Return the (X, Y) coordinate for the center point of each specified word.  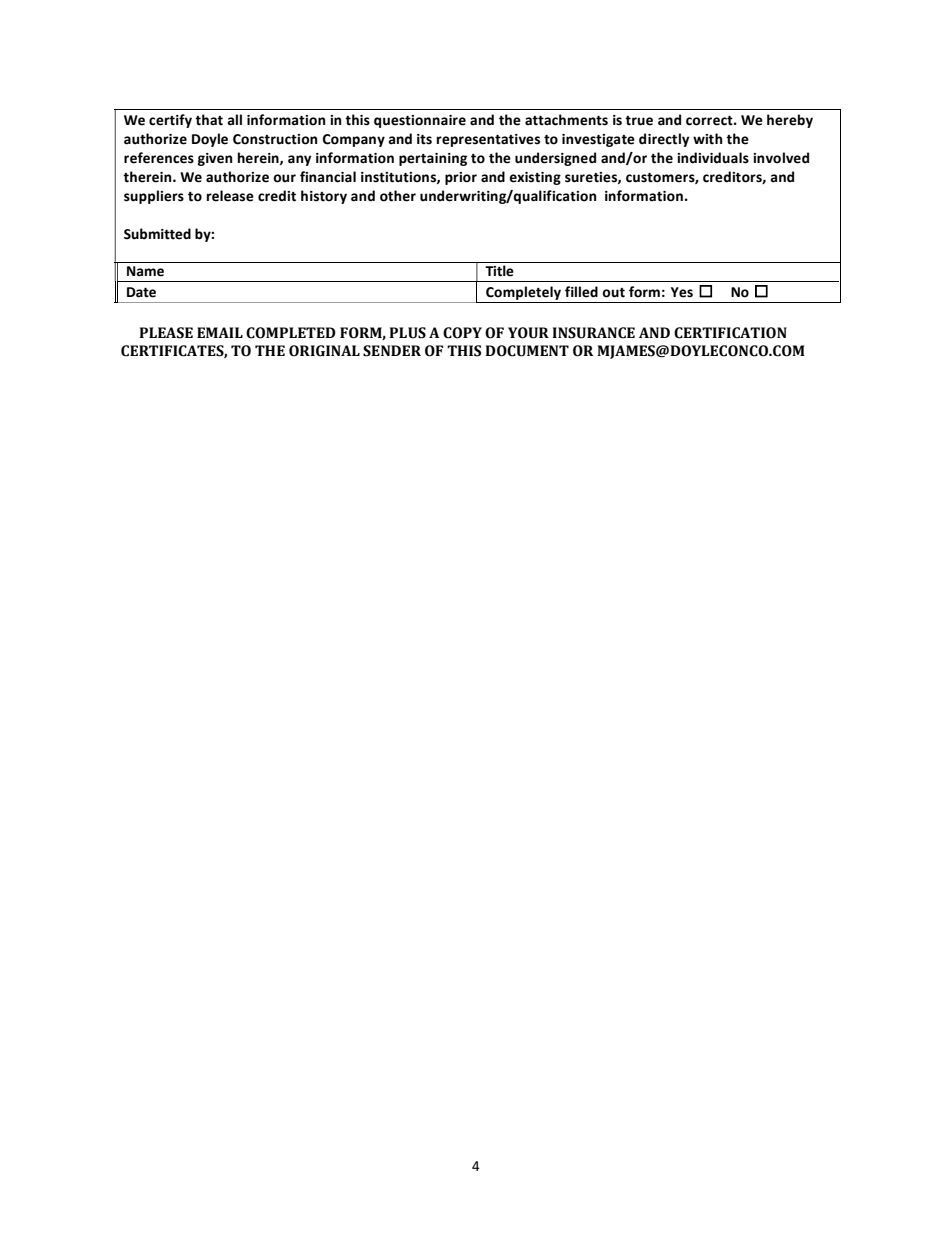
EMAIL (220, 332)
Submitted (157, 234)
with (707, 139)
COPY (462, 333)
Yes (682, 292)
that (209, 120)
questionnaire (420, 121)
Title (499, 271)
